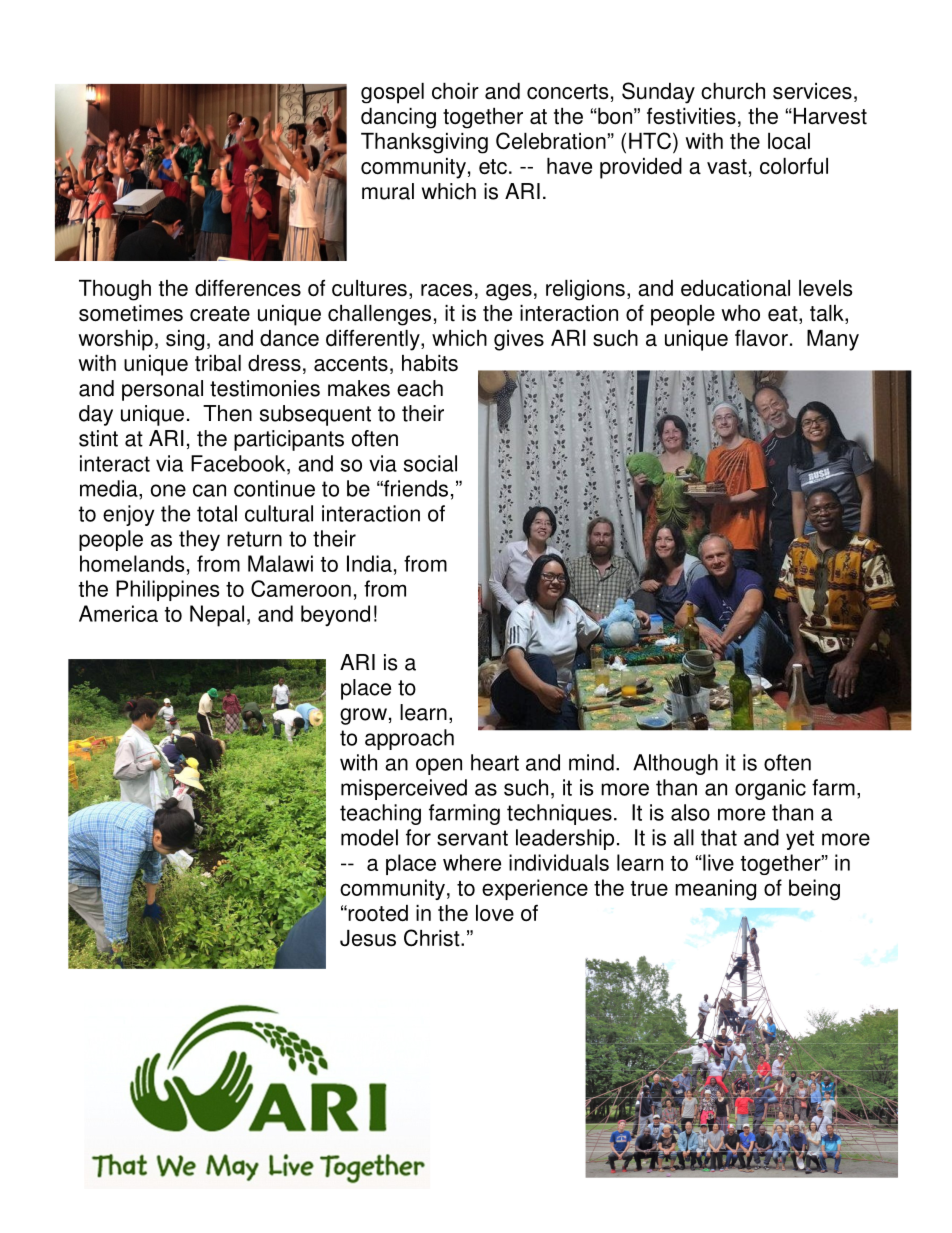 Image resolution: width=952 pixels, height=1233 pixels. Describe the element at coordinates (495, 913) in the screenshot. I see `love` at that location.
